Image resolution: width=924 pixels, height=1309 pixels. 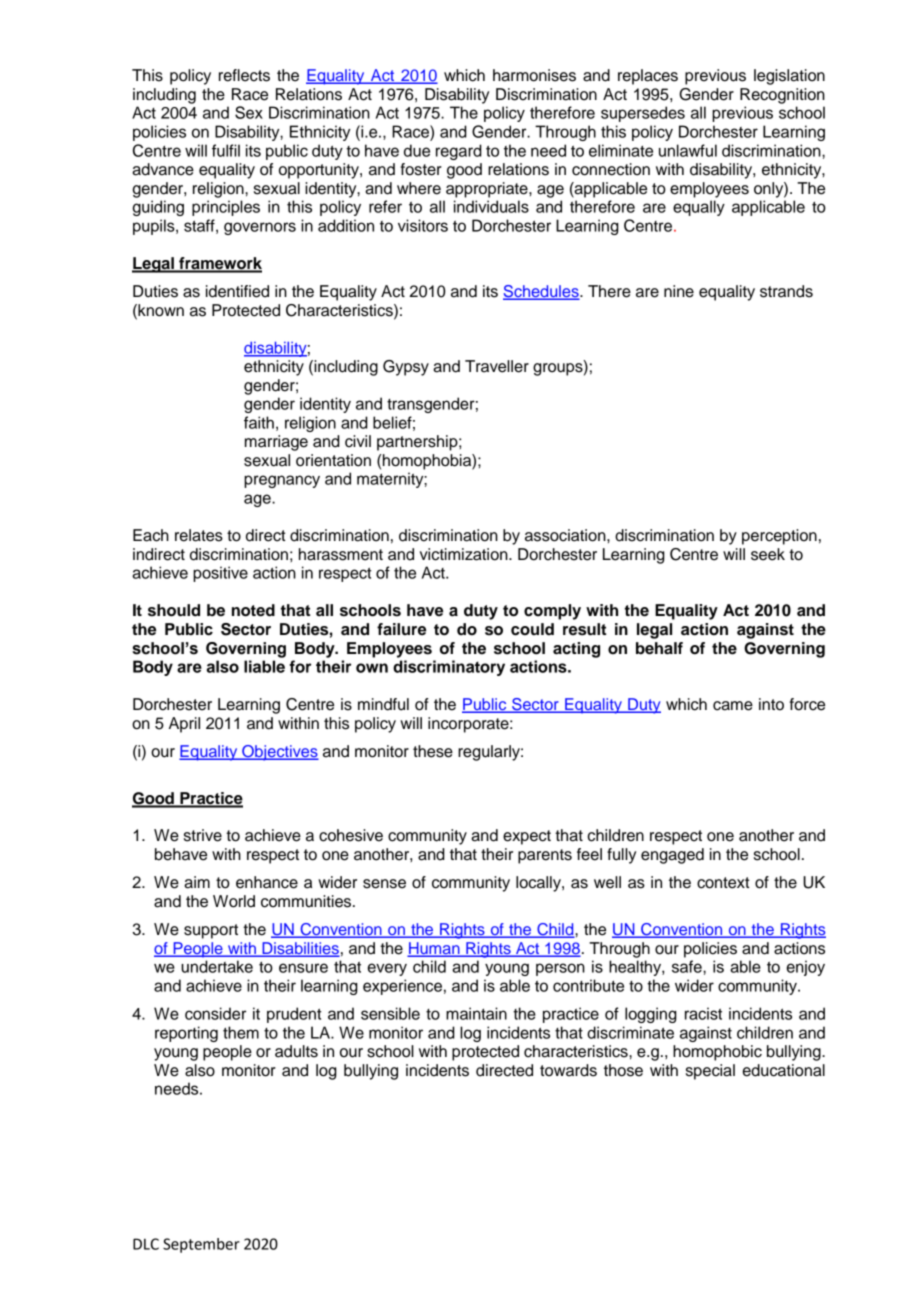 What do you see at coordinates (253, 610) in the image?
I see `noted` at bounding box center [253, 610].
